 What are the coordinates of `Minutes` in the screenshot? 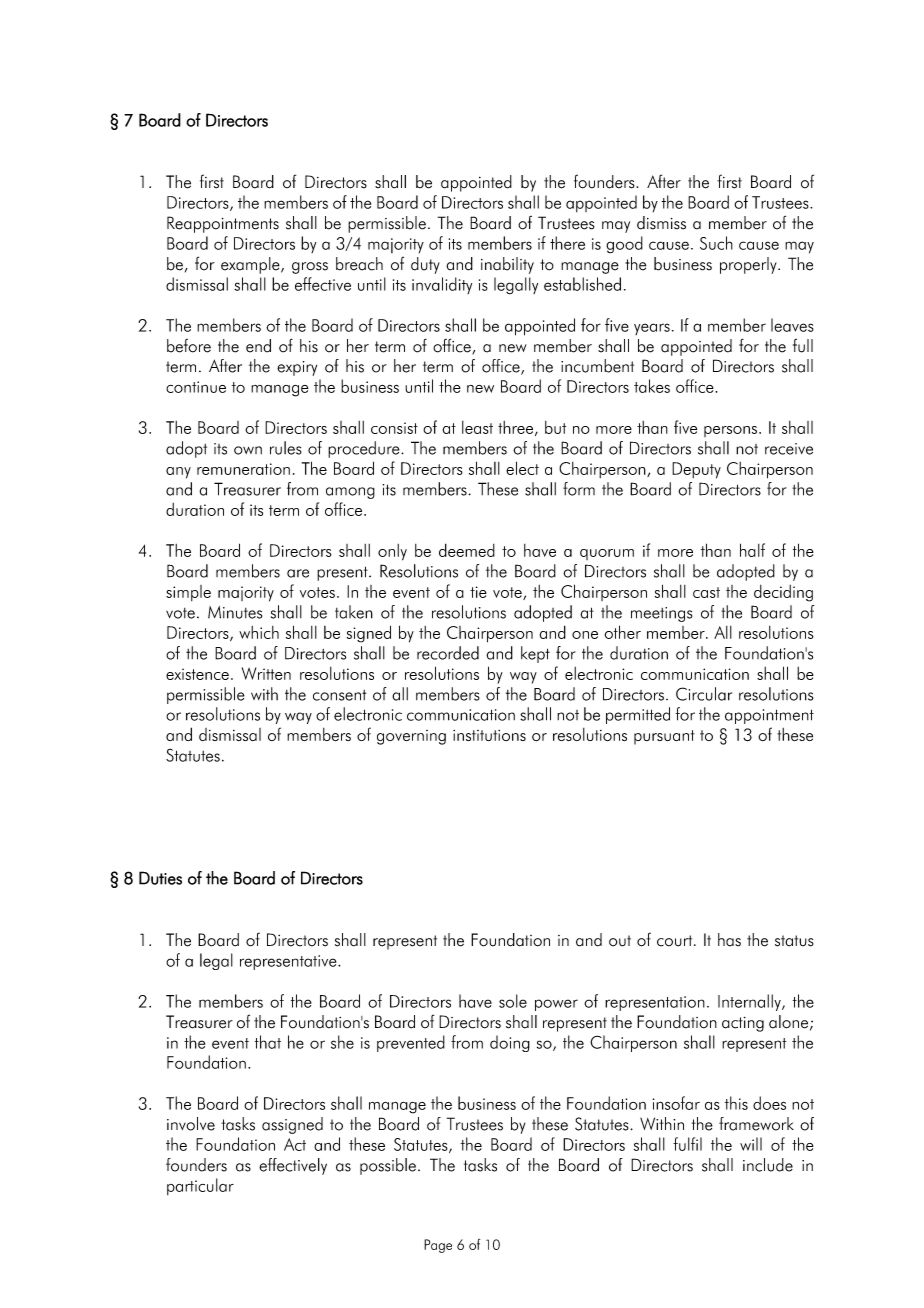 It's located at (235, 612).
